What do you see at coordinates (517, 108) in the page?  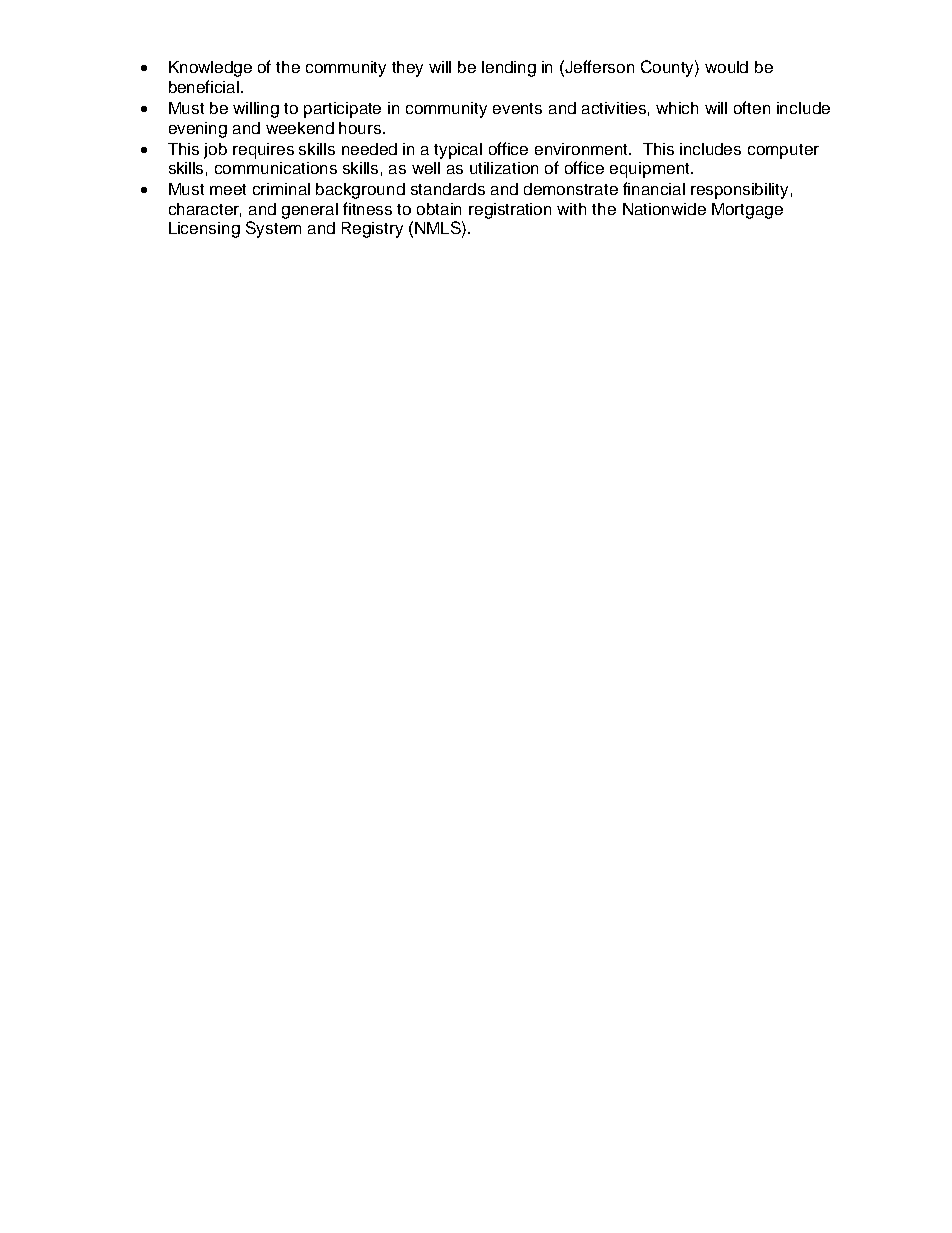 I see `events` at bounding box center [517, 108].
